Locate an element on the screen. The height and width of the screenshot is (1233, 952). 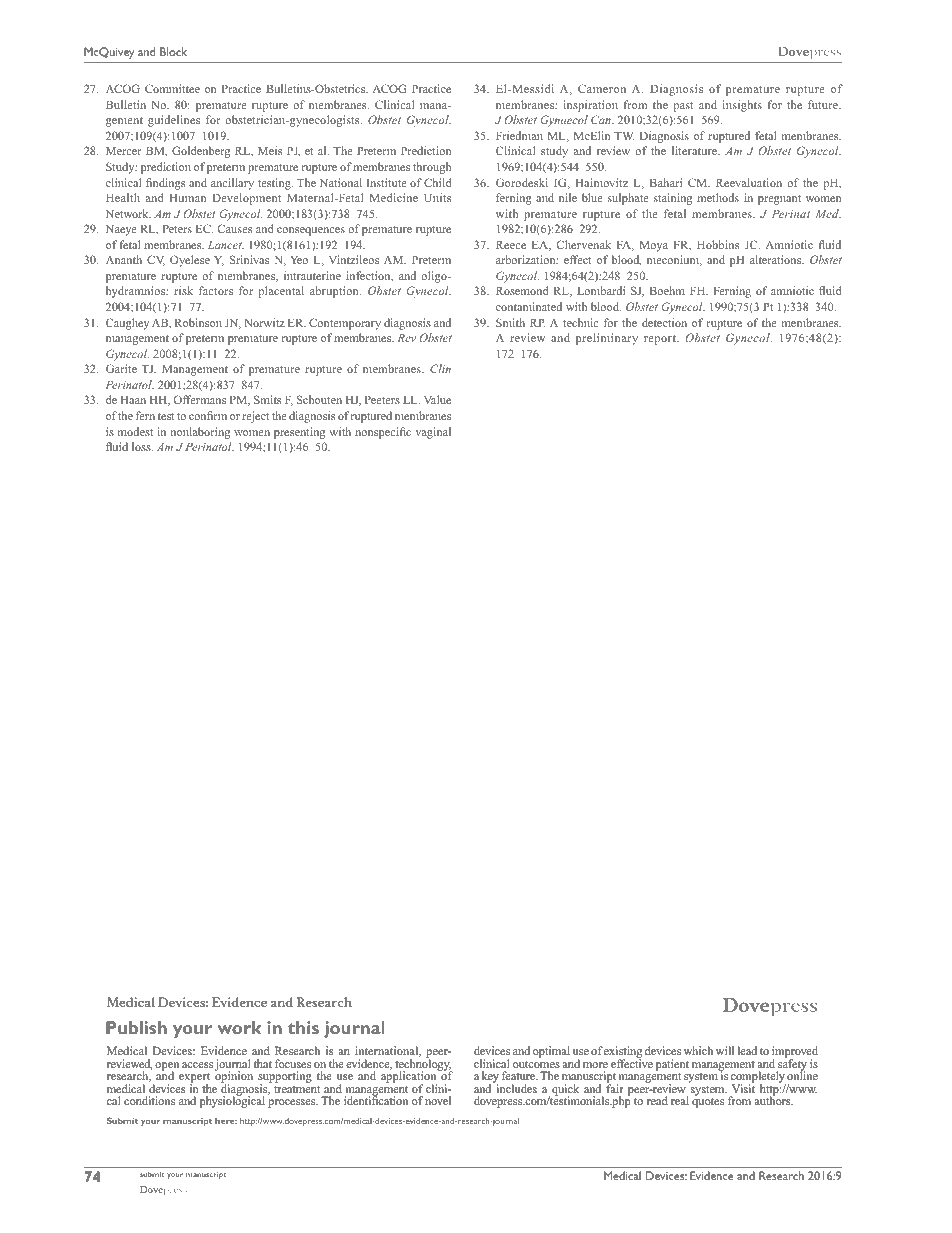
vaginal is located at coordinates (433, 433).
